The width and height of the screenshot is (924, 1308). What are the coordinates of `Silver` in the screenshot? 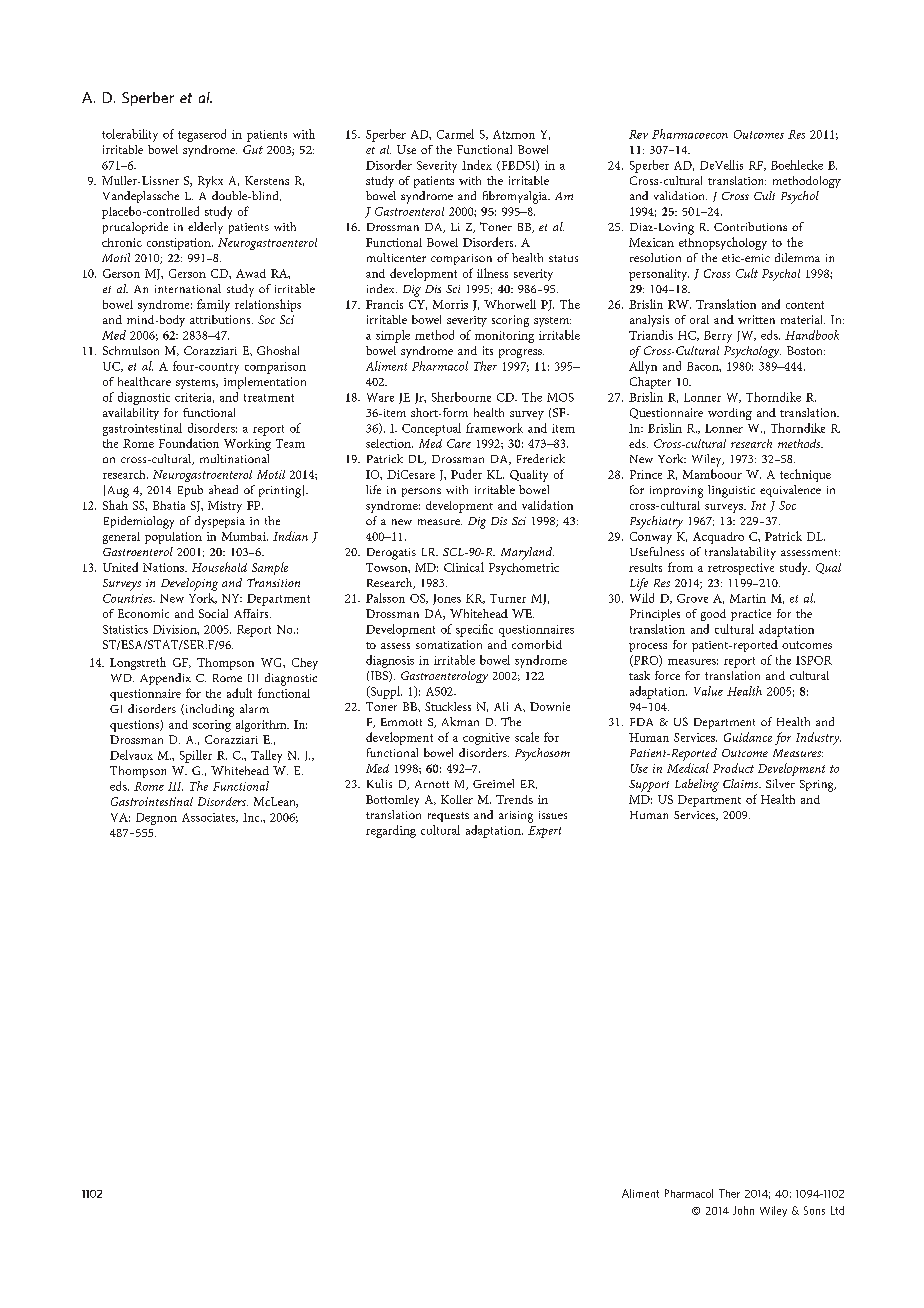 It's located at (780, 783).
